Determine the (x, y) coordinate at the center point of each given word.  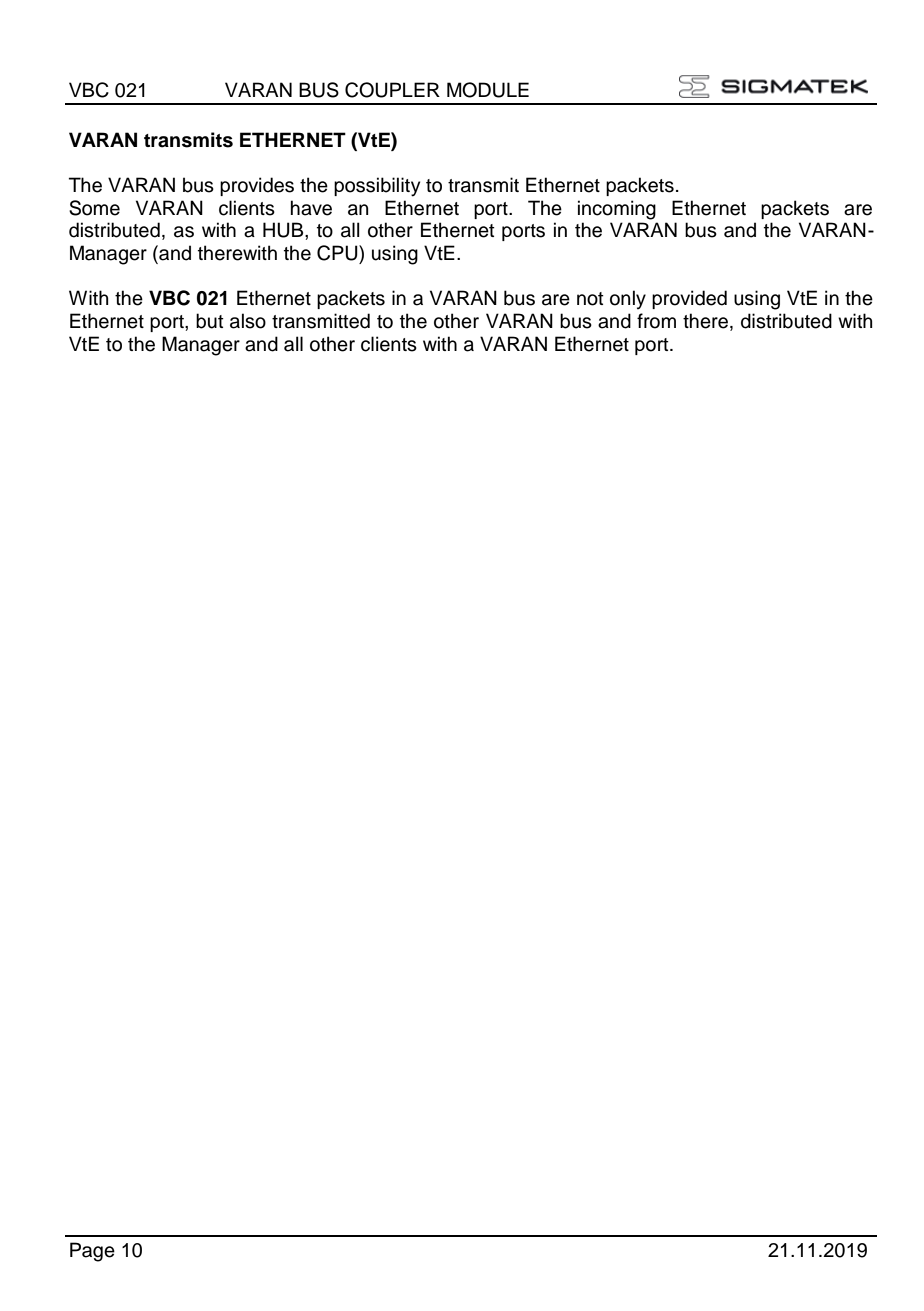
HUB (284, 230)
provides (257, 186)
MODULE (488, 90)
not (590, 299)
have (311, 208)
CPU (338, 253)
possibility (377, 187)
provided (689, 299)
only (628, 299)
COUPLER (392, 90)
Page (92, 1252)
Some (94, 208)
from (656, 321)
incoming (617, 210)
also (248, 321)
